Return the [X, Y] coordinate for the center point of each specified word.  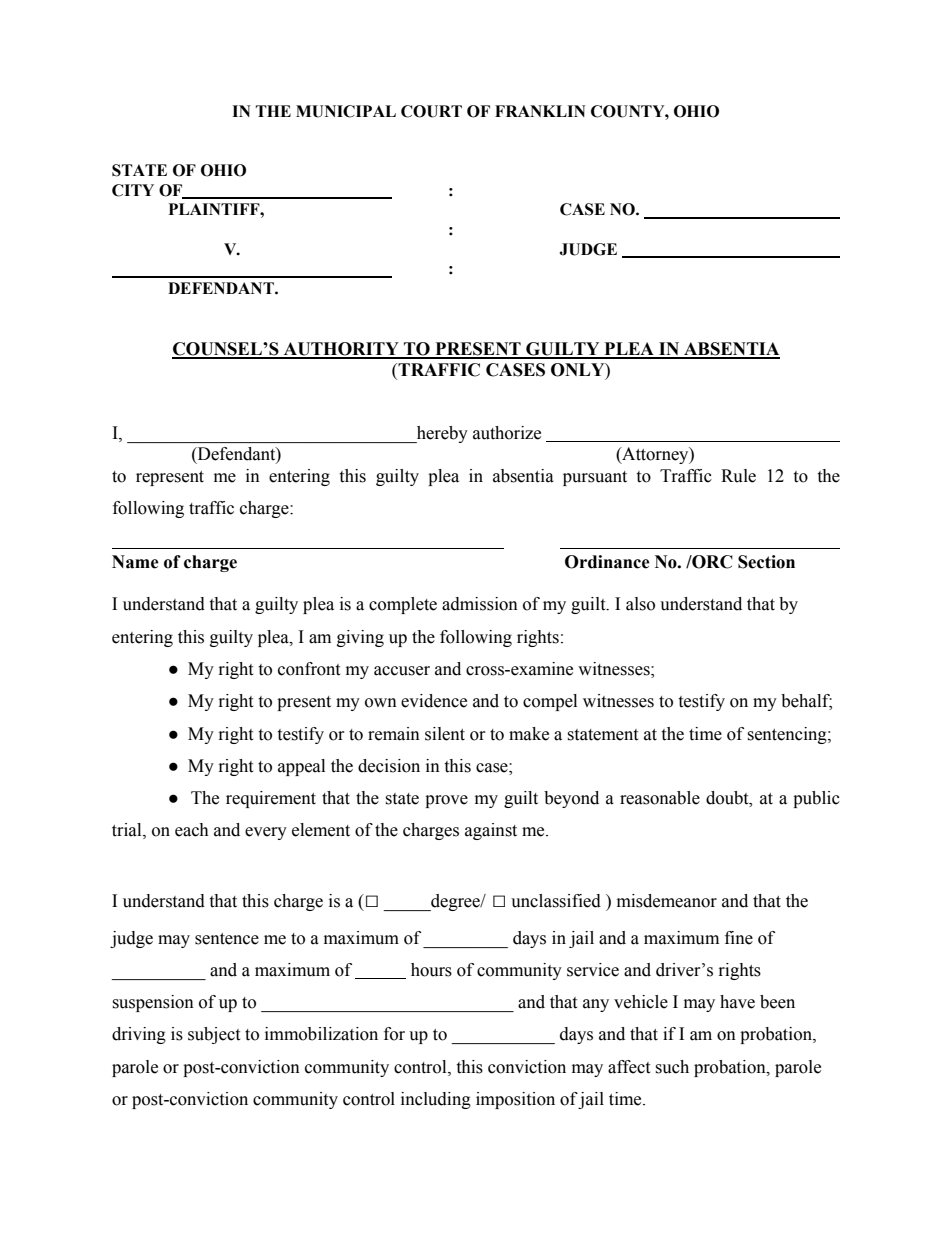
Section [766, 562]
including [436, 1100]
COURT [431, 111]
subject [214, 1035]
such [672, 1067]
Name [135, 562]
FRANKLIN [540, 111]
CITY [133, 190]
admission [480, 604]
